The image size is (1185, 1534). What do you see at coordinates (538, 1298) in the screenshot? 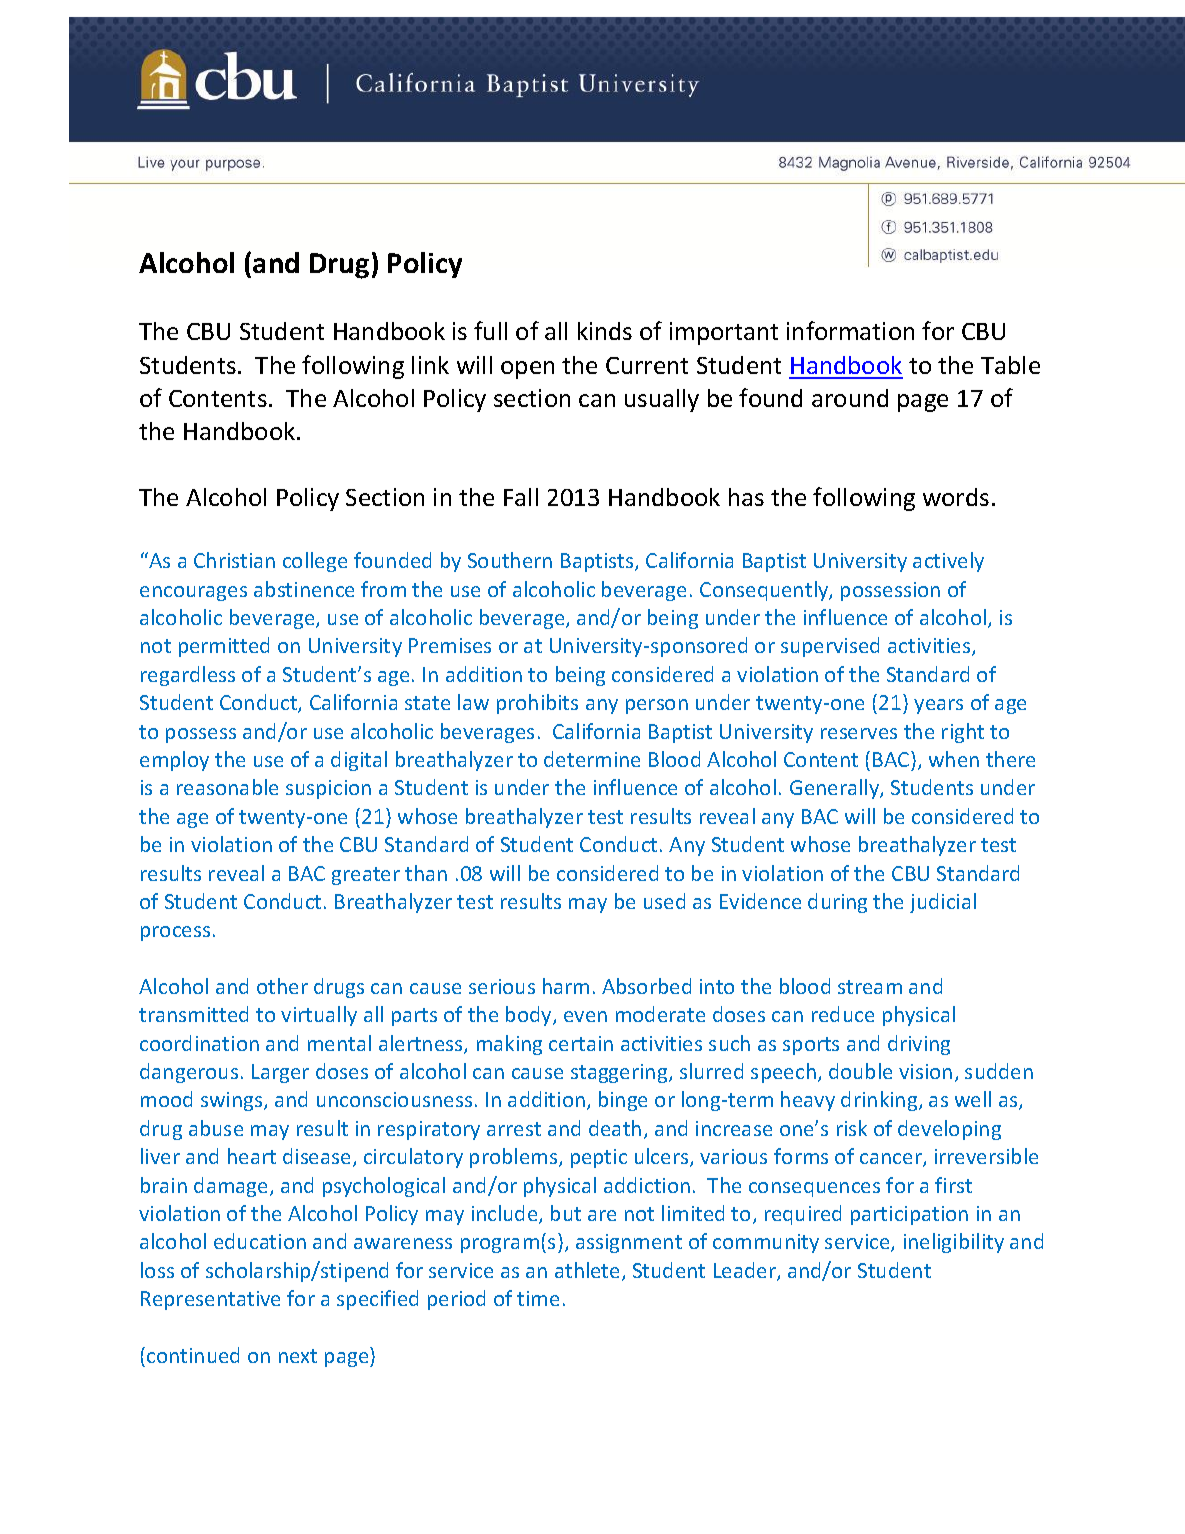
I see `time` at bounding box center [538, 1298].
